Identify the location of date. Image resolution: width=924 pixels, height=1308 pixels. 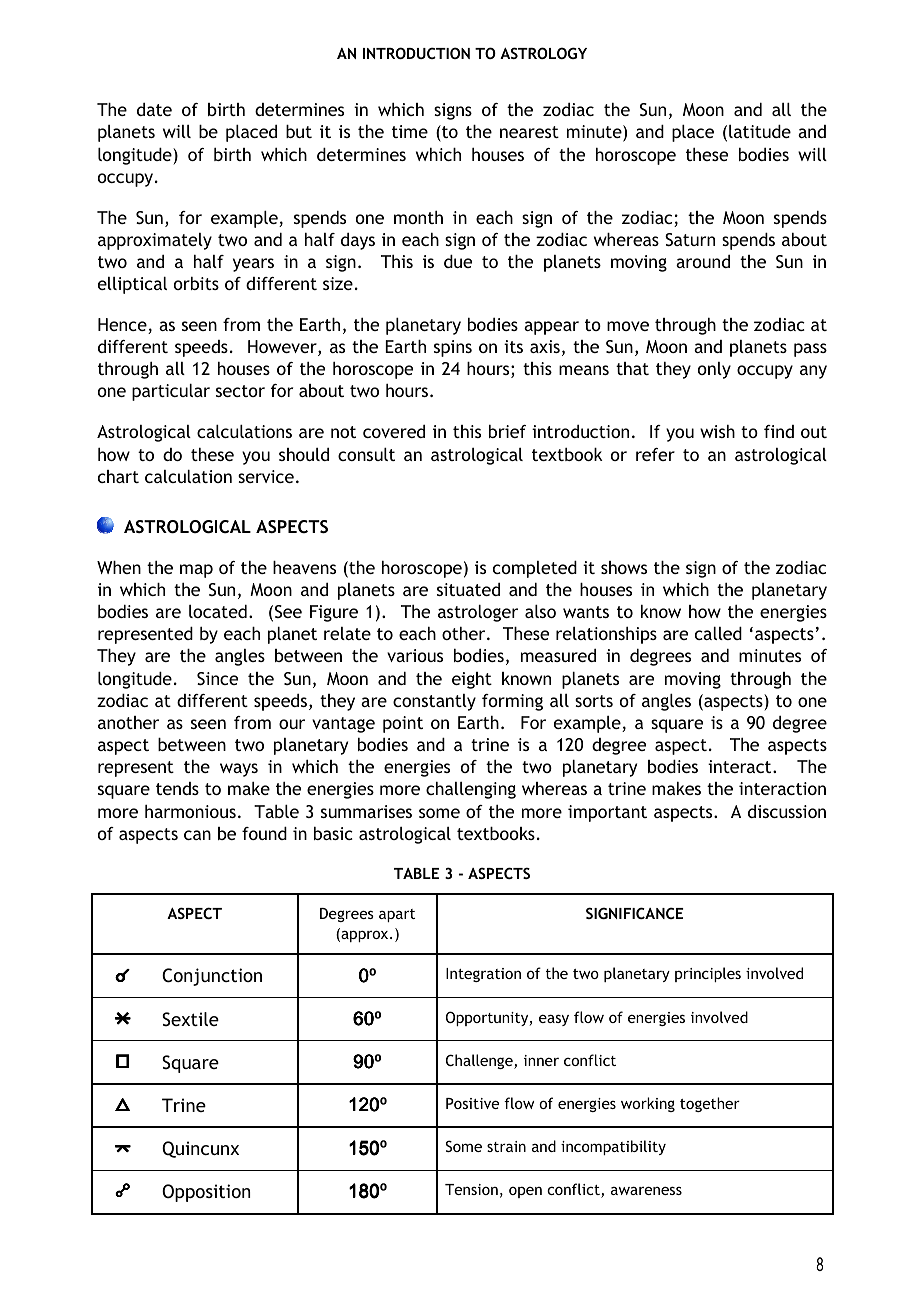
(154, 109).
